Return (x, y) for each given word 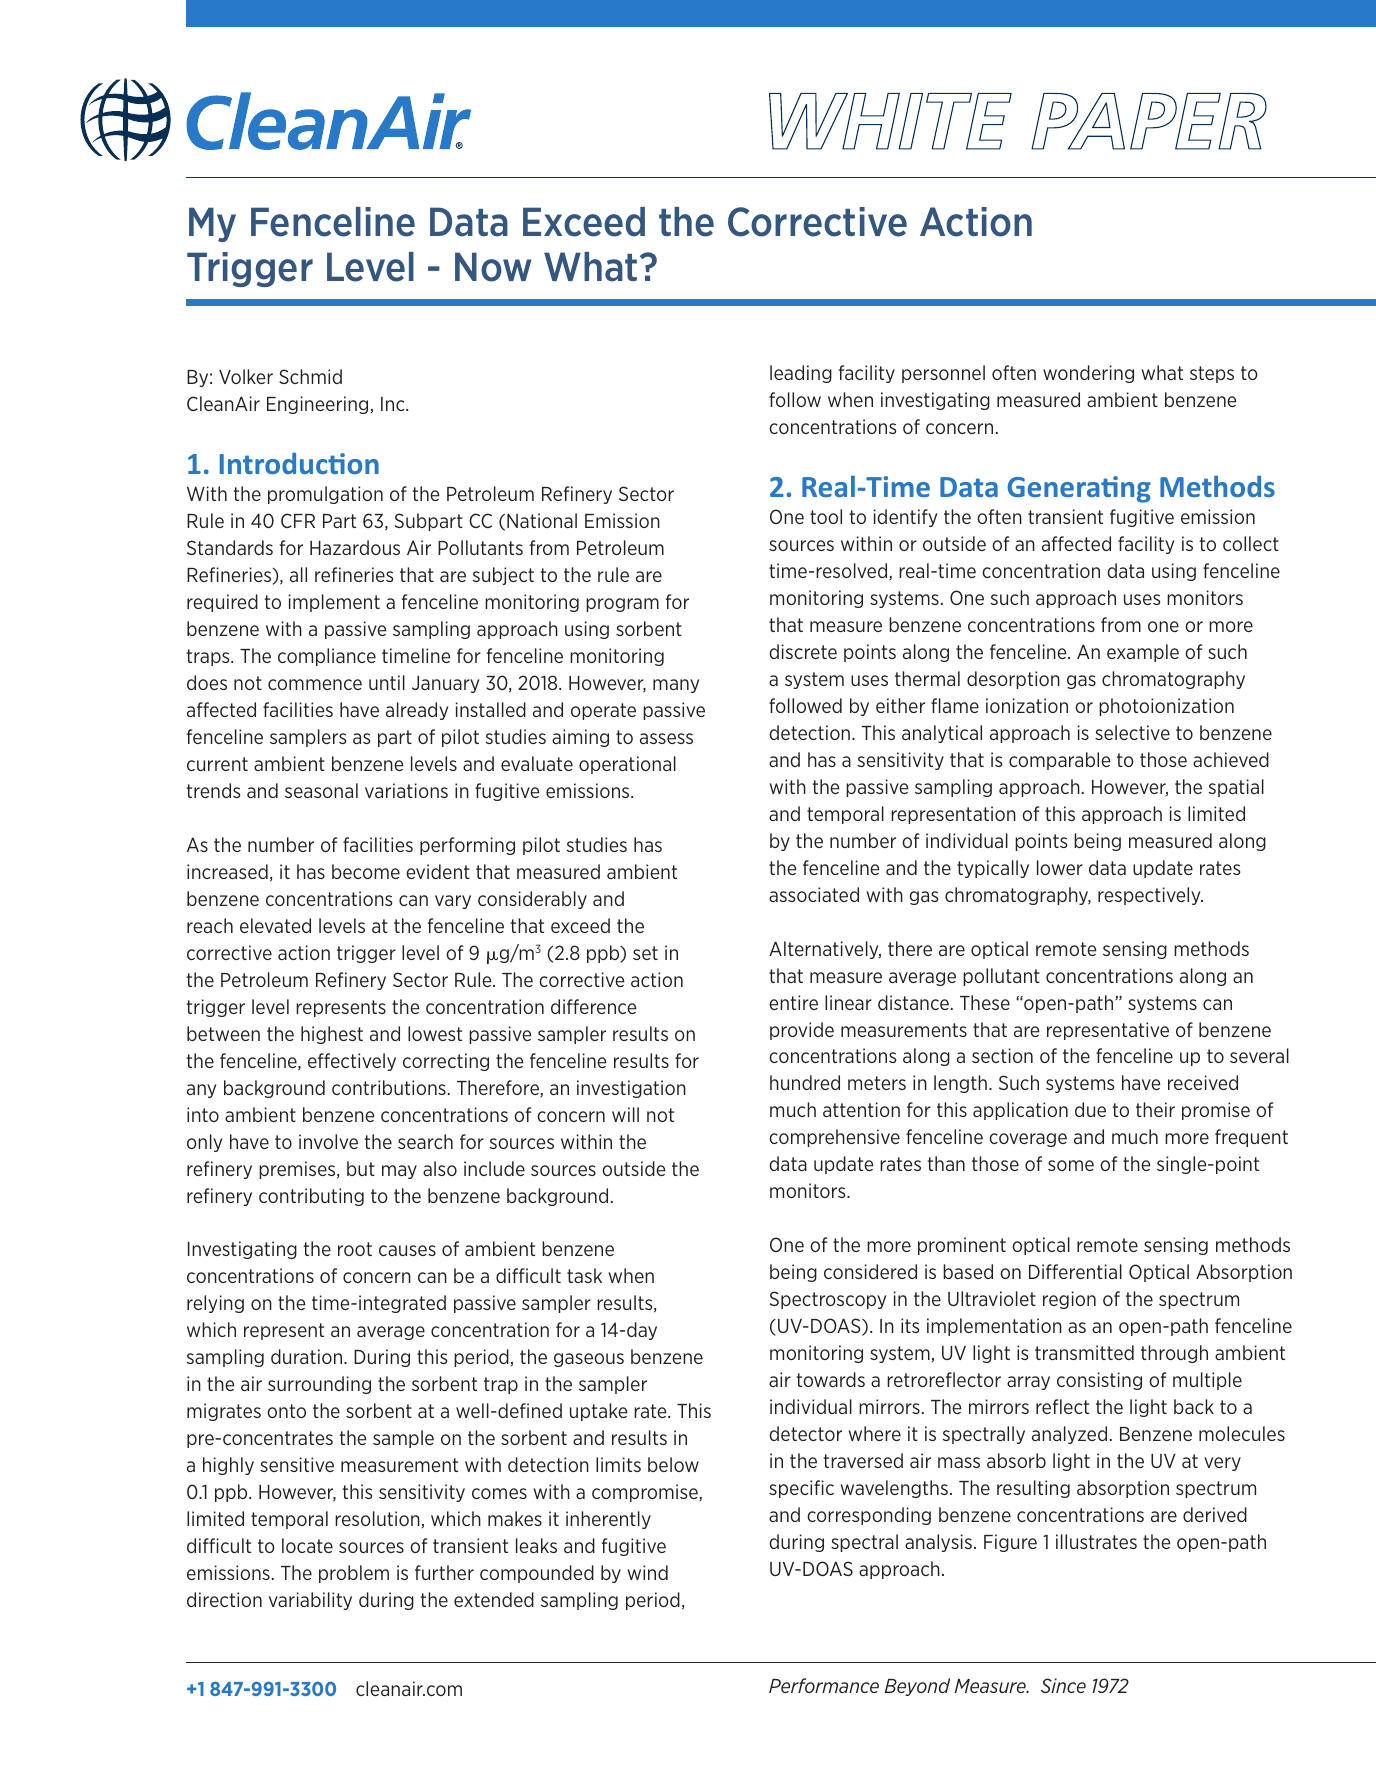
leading (801, 374)
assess (666, 738)
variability (310, 1601)
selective (1132, 732)
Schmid (310, 376)
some (1071, 1165)
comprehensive (834, 1138)
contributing (311, 1197)
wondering (1088, 374)
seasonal (321, 790)
